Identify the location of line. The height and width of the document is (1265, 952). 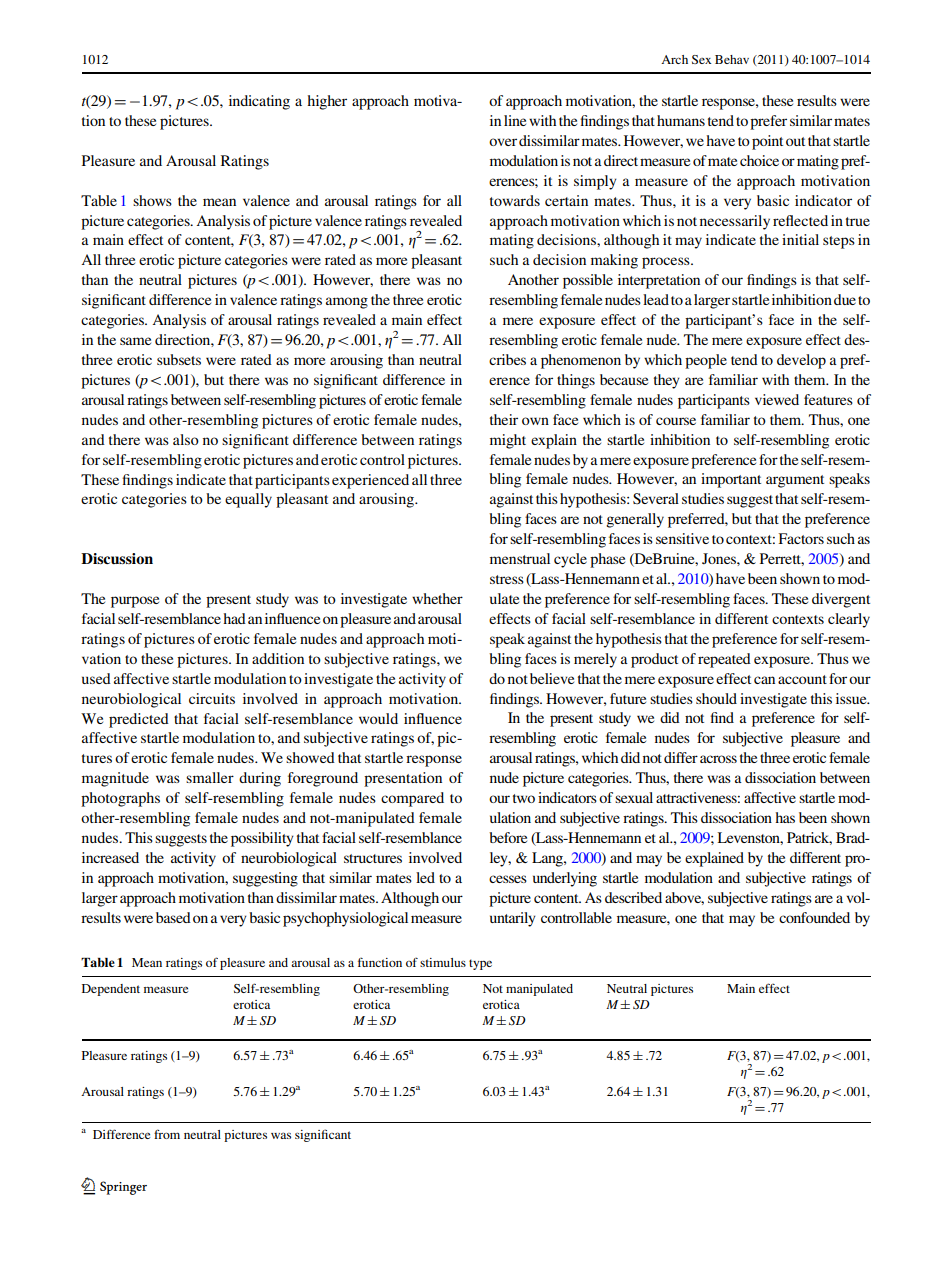
(515, 120).
